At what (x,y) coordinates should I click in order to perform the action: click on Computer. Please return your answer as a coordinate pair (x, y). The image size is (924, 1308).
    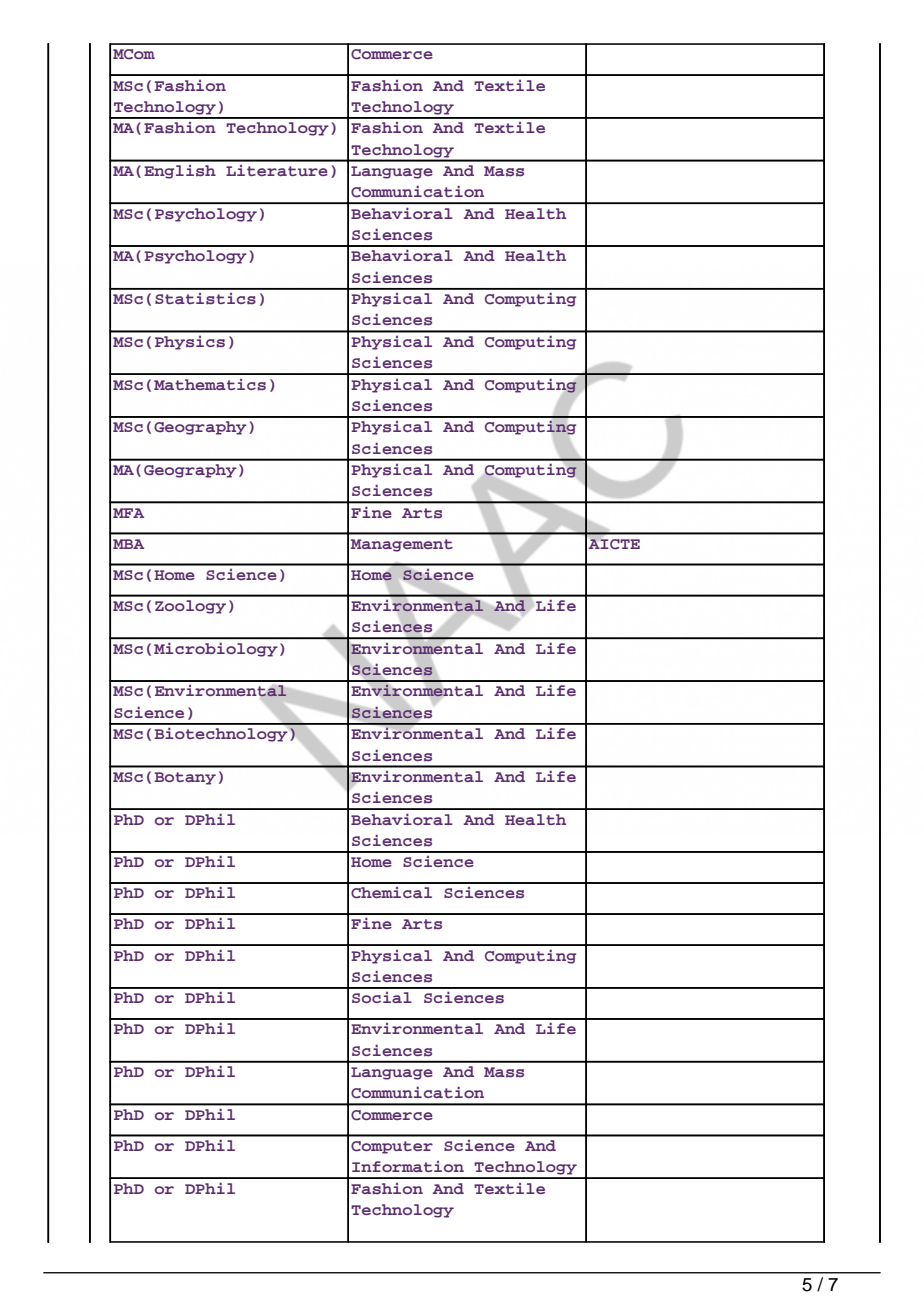
    Looking at the image, I should click on (392, 1147).
